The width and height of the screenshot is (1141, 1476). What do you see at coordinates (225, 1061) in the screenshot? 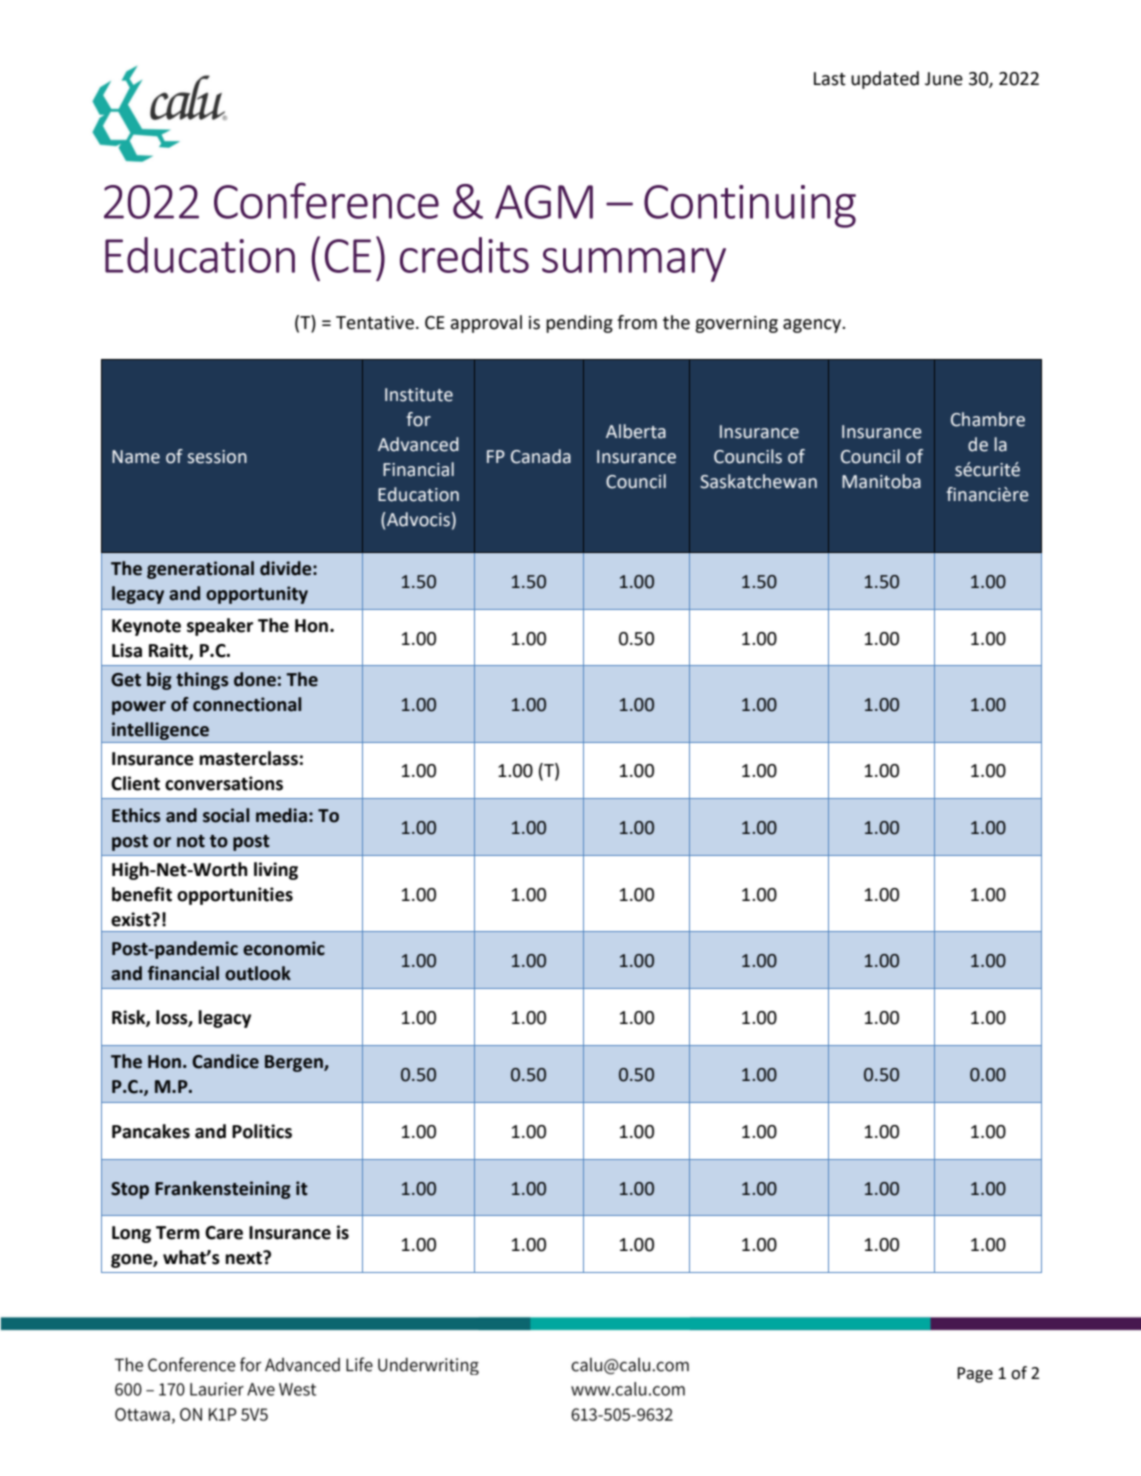
I see `Candice` at bounding box center [225, 1061].
